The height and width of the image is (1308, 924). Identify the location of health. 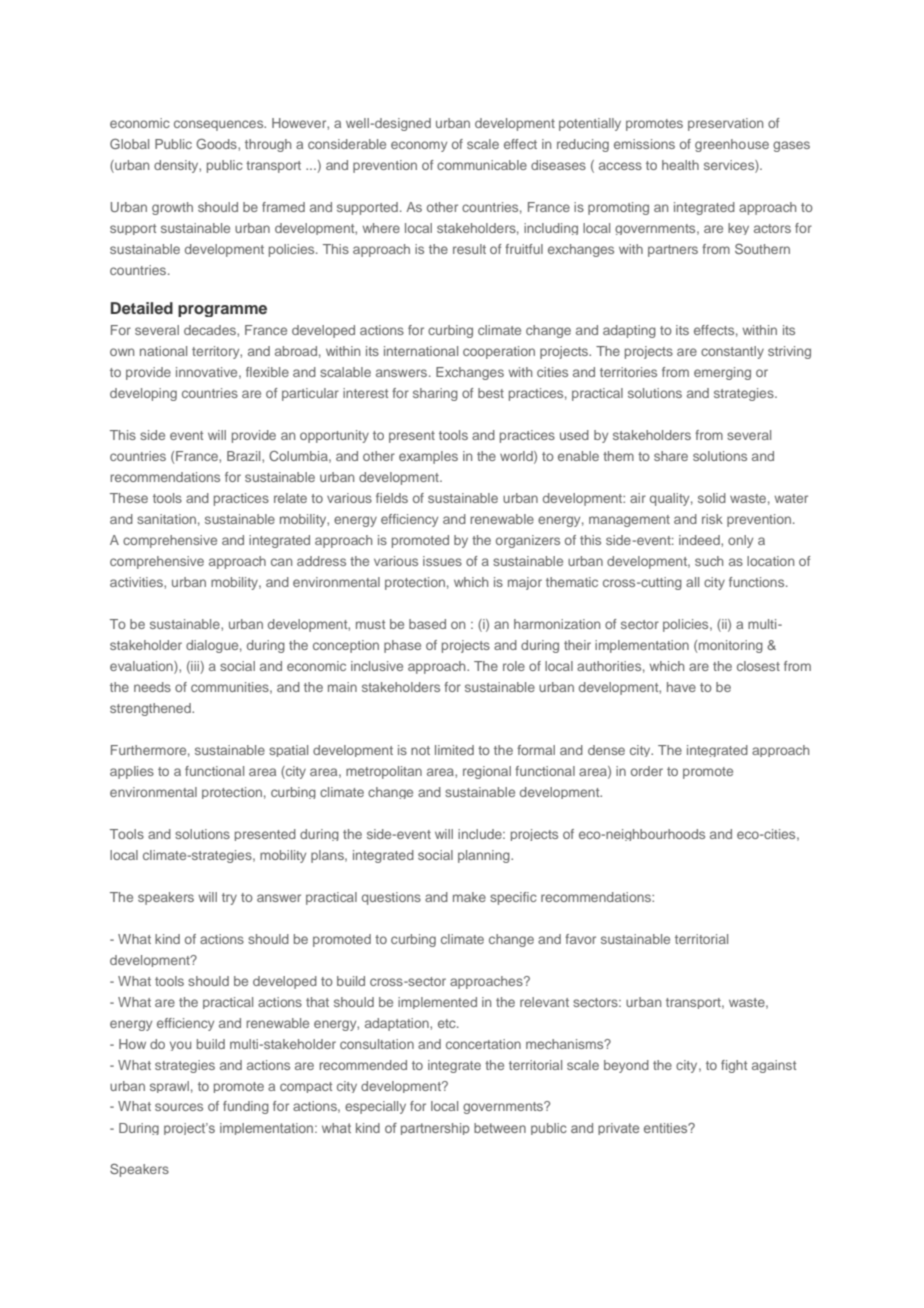
(680, 165).
